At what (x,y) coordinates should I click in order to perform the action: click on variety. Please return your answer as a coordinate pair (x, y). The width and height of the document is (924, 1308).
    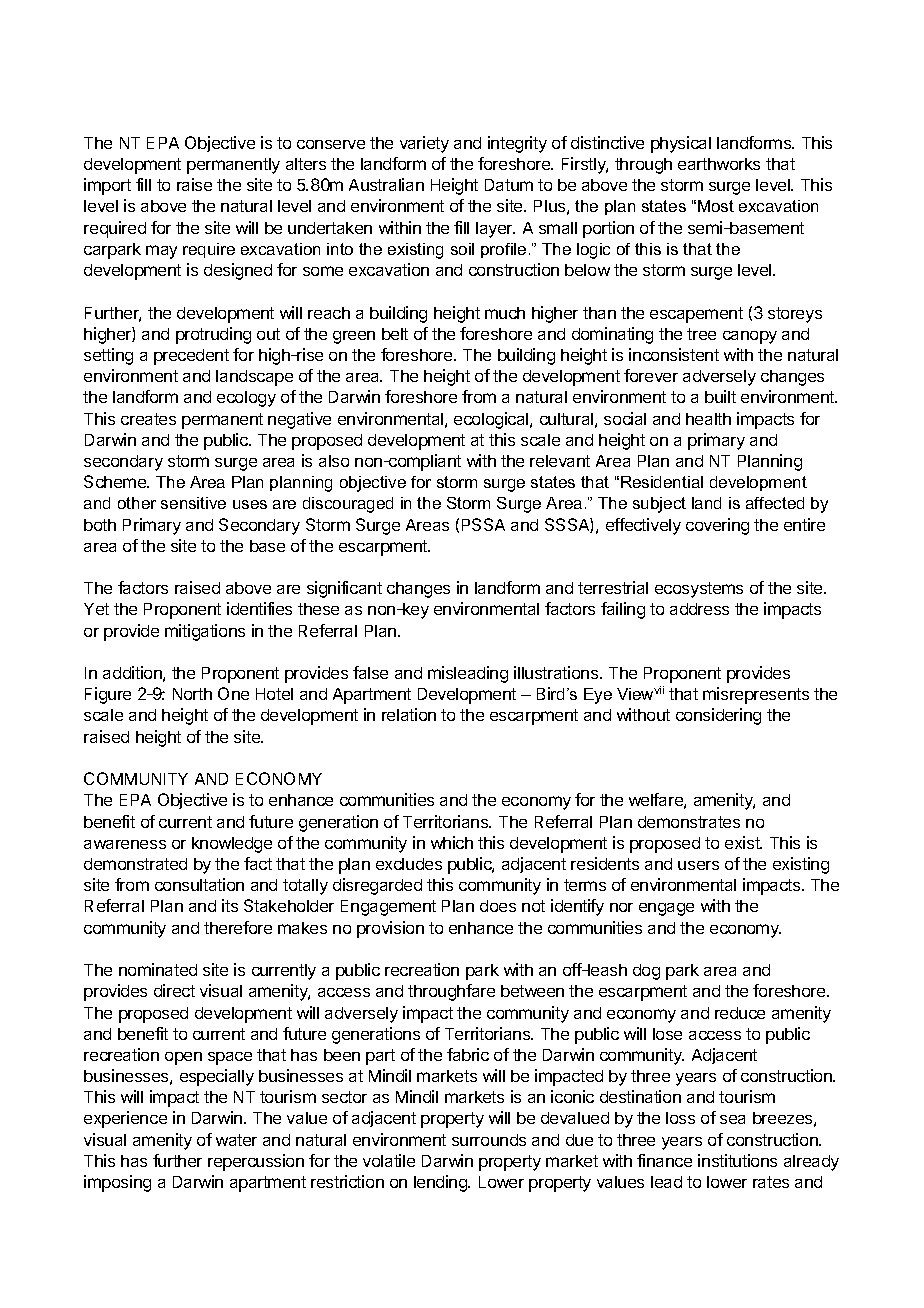
    Looking at the image, I should click on (424, 144).
